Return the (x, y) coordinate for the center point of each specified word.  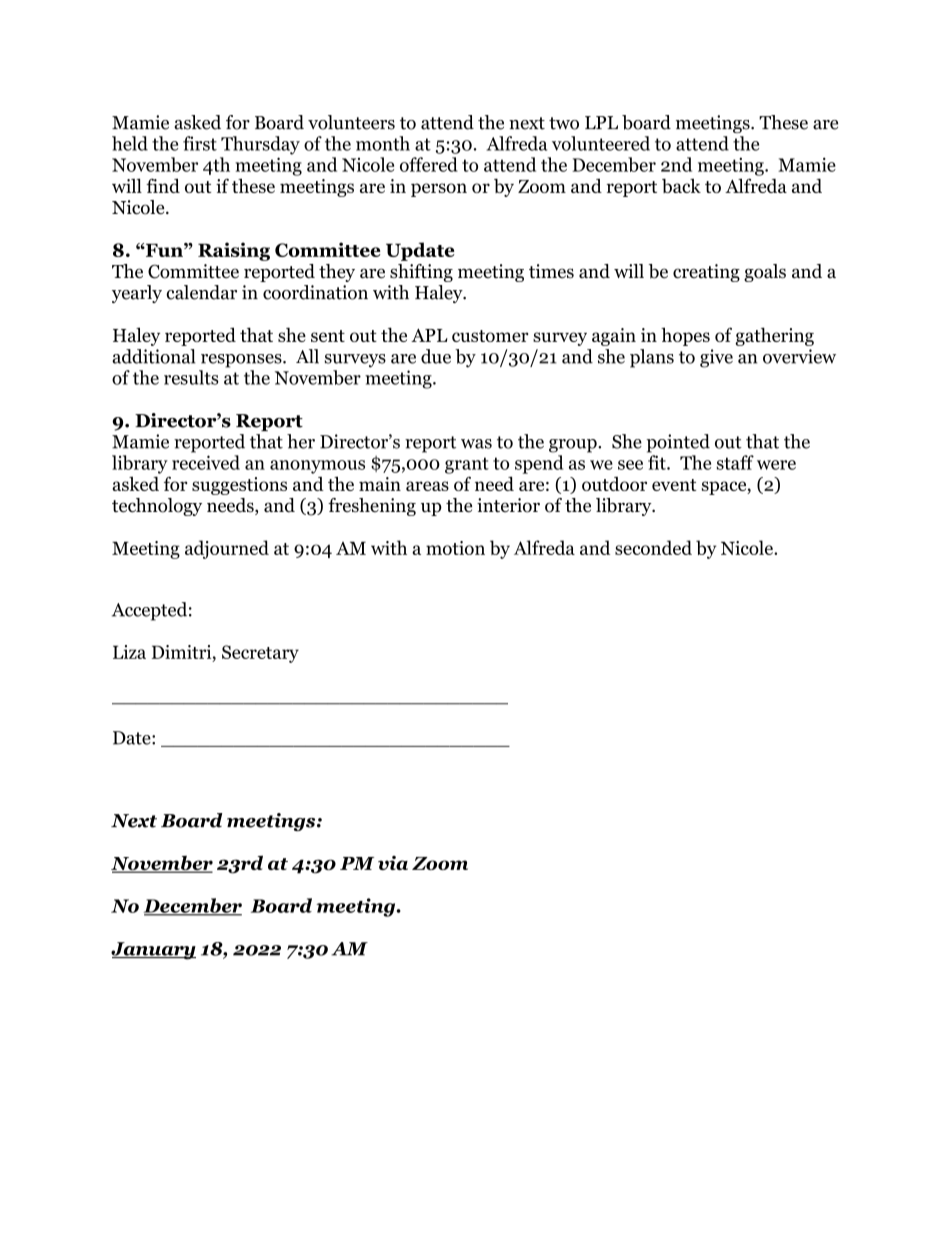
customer (490, 336)
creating (706, 273)
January (153, 951)
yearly (137, 294)
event (674, 485)
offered (429, 164)
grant (467, 465)
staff (735, 462)
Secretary (260, 654)
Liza (129, 652)
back (681, 185)
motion (455, 548)
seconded (653, 547)
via (393, 863)
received (206, 462)
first (200, 143)
